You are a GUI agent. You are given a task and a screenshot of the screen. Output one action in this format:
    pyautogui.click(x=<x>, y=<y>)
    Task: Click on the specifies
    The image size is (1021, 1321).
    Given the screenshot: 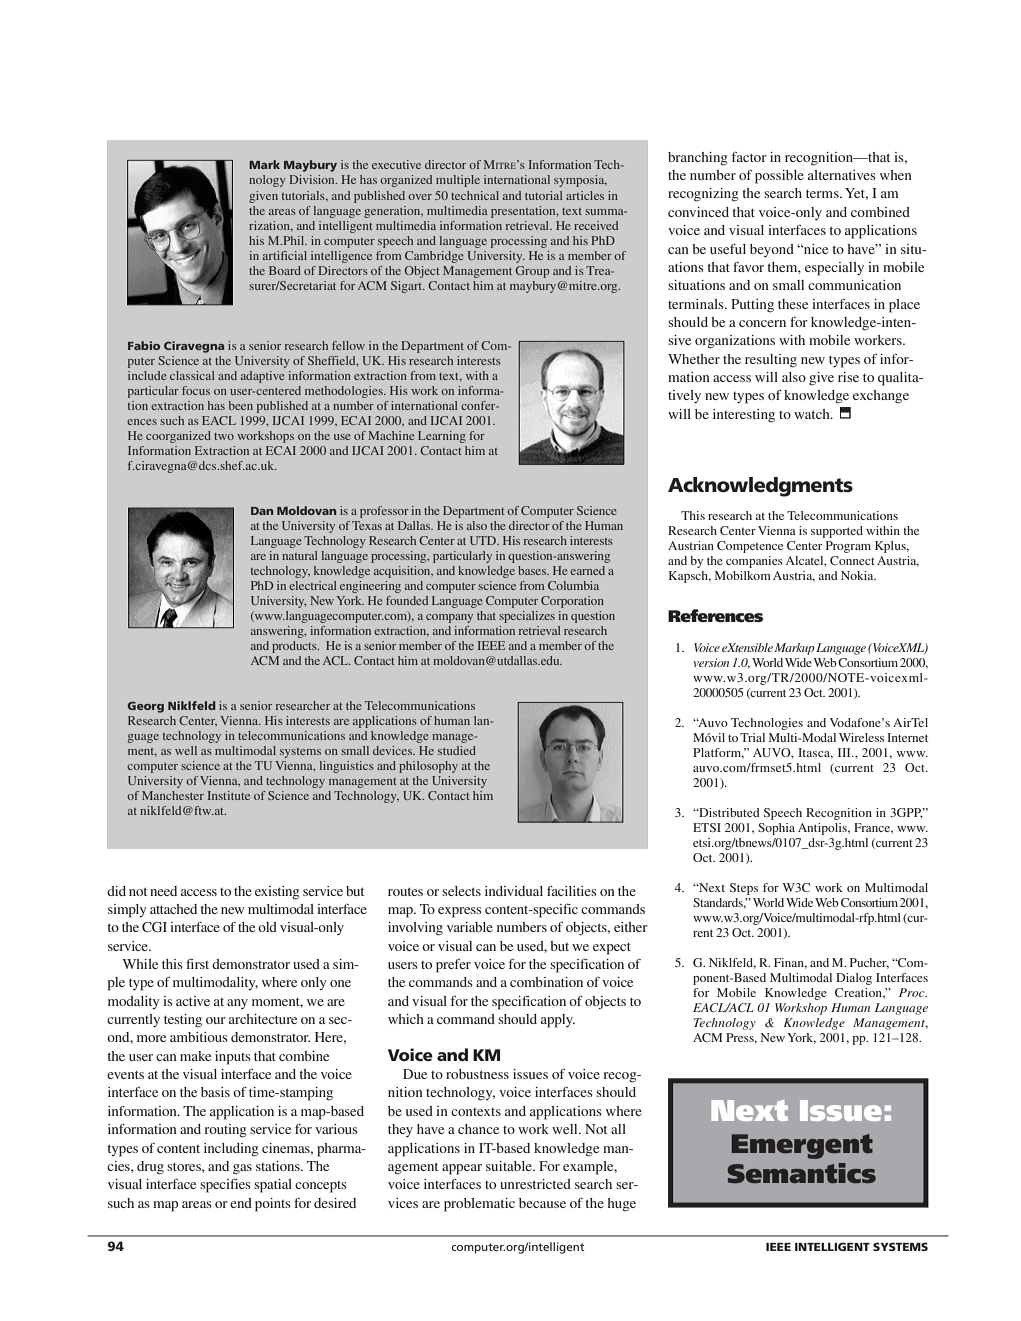 What is the action you would take?
    pyautogui.click(x=225, y=1186)
